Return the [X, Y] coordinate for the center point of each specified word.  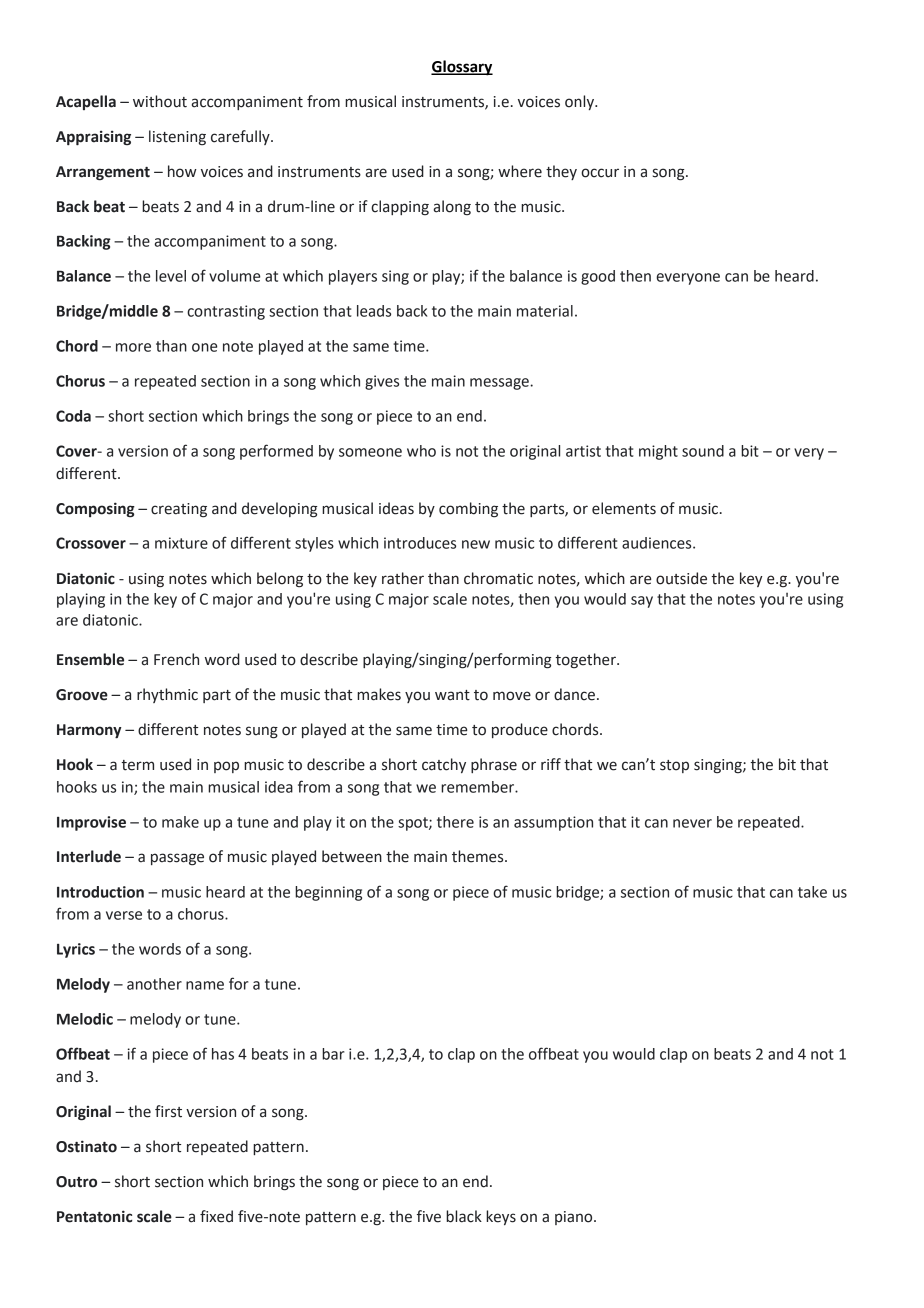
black [464, 1216]
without [160, 101]
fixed [216, 1216]
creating [179, 510]
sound [703, 451]
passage [177, 859]
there [455, 822]
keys [501, 1217]
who [421, 451]
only [580, 102]
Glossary [462, 68]
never [692, 823]
